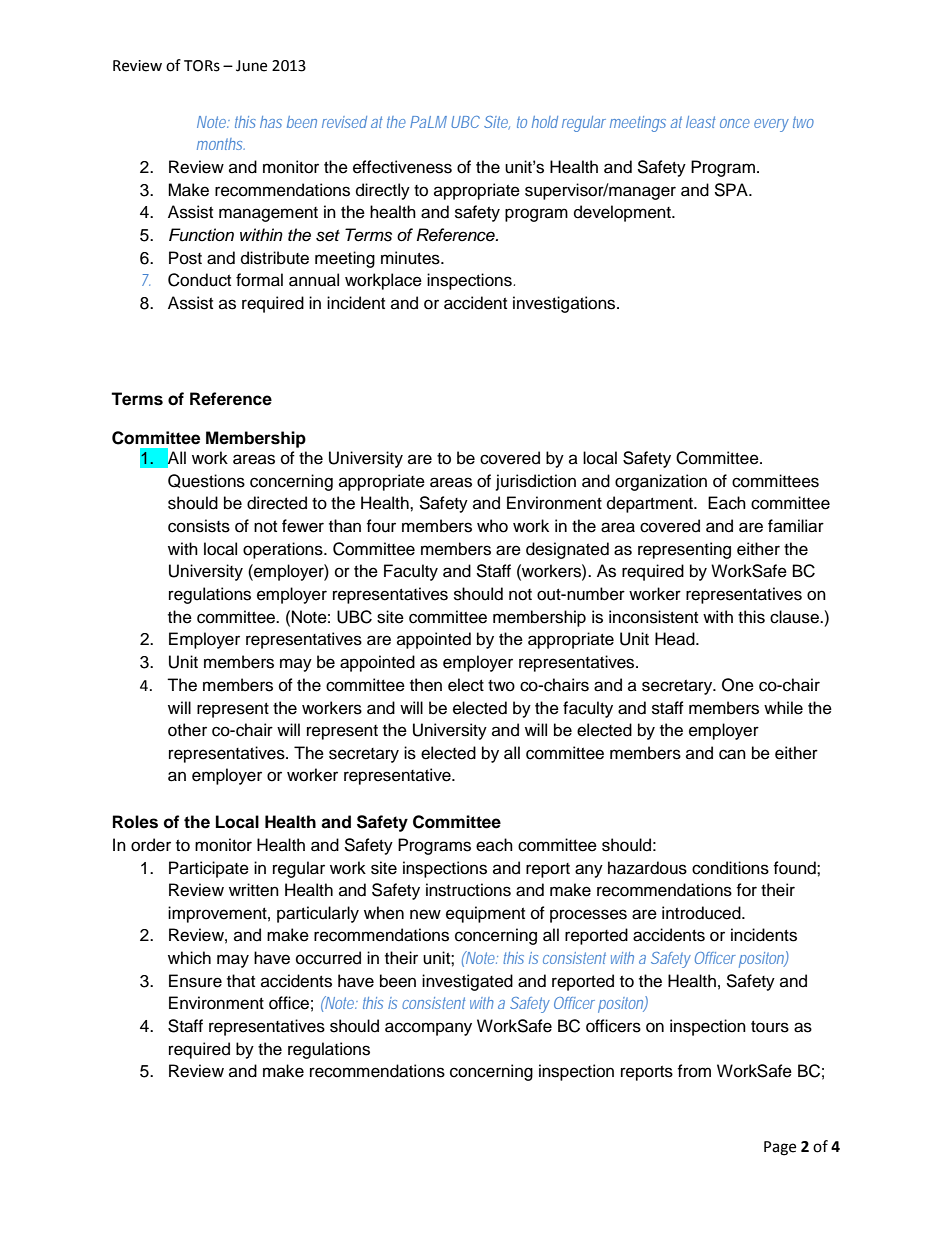 The image size is (952, 1233). I want to click on least, so click(701, 122).
